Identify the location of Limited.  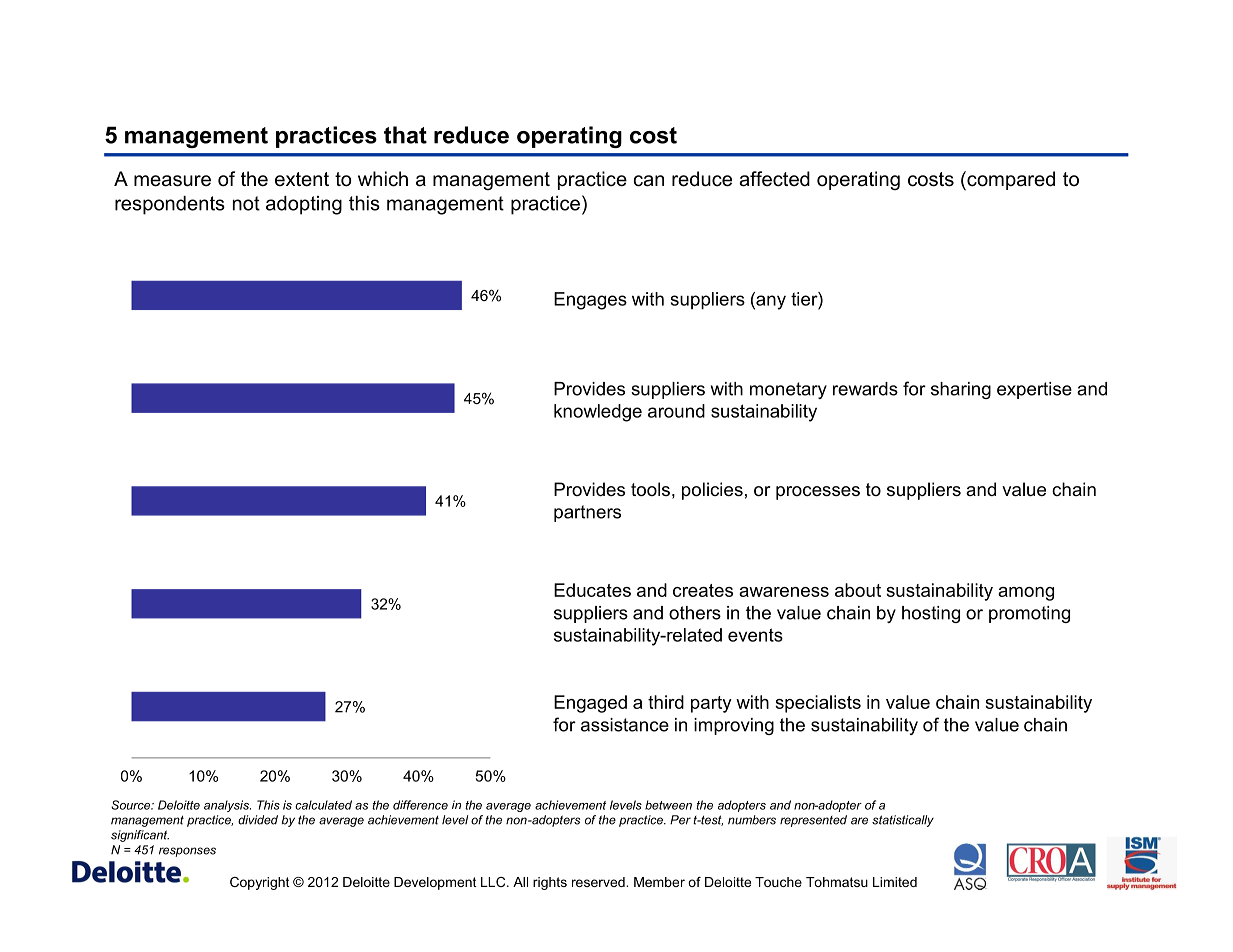
(895, 882).
